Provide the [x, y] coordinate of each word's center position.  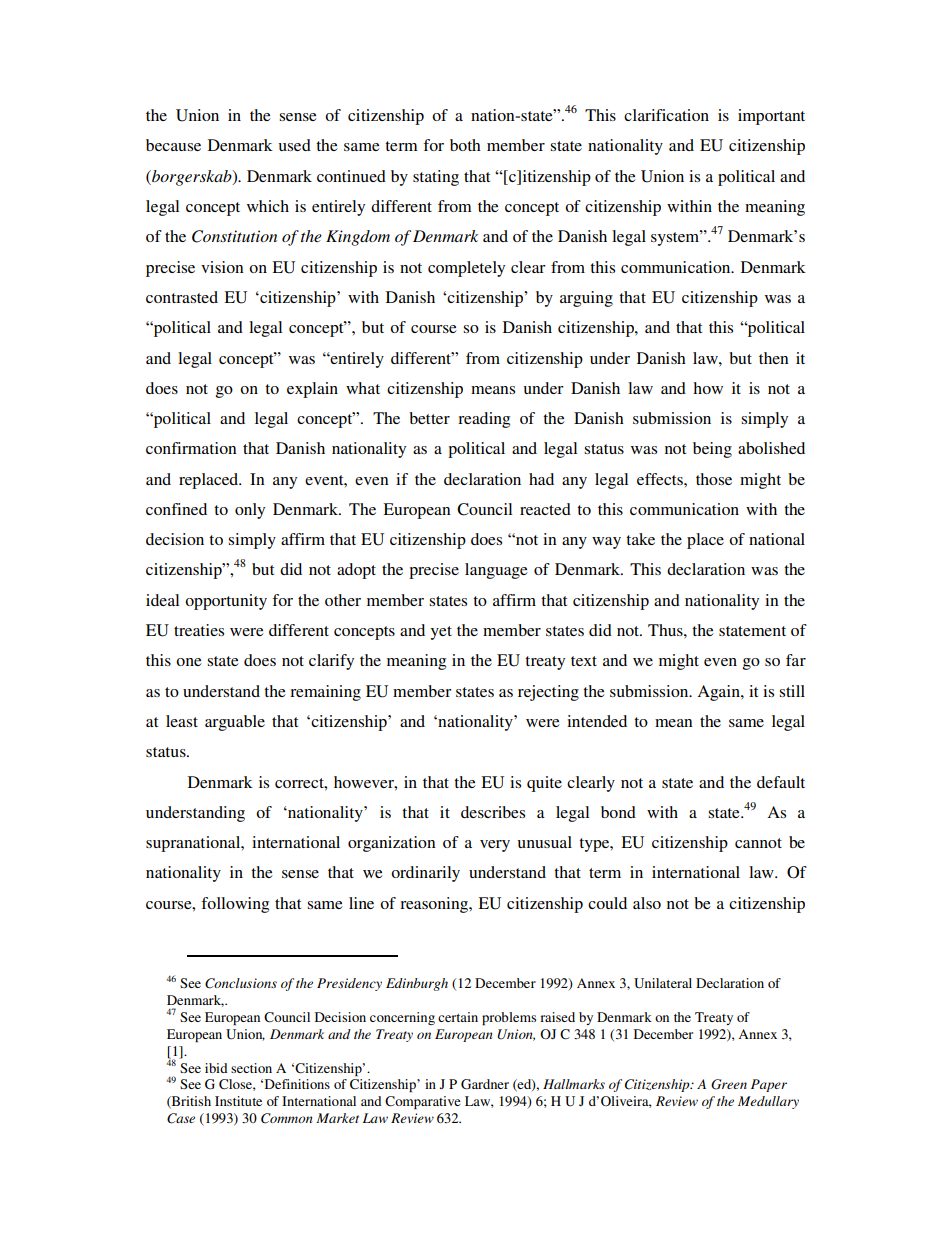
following [235, 905]
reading [484, 420]
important [771, 117]
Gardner [485, 1084]
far [796, 660]
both [465, 145]
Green [729, 1084]
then [774, 358]
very [495, 846]
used [295, 145]
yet [441, 633]
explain [312, 390]
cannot [758, 843]
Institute [238, 1101]
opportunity [226, 602]
